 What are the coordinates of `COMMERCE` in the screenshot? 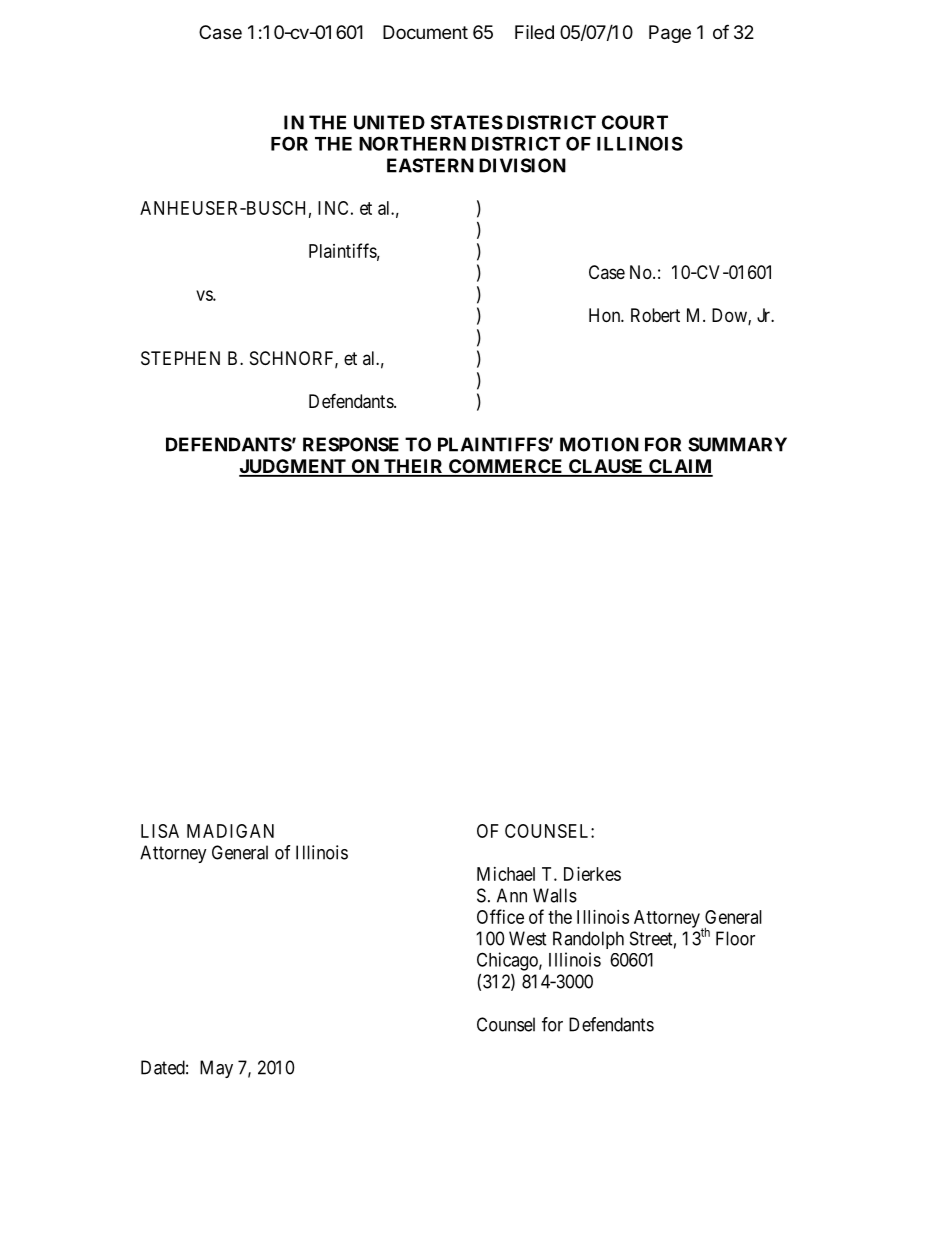 It's located at (506, 467).
